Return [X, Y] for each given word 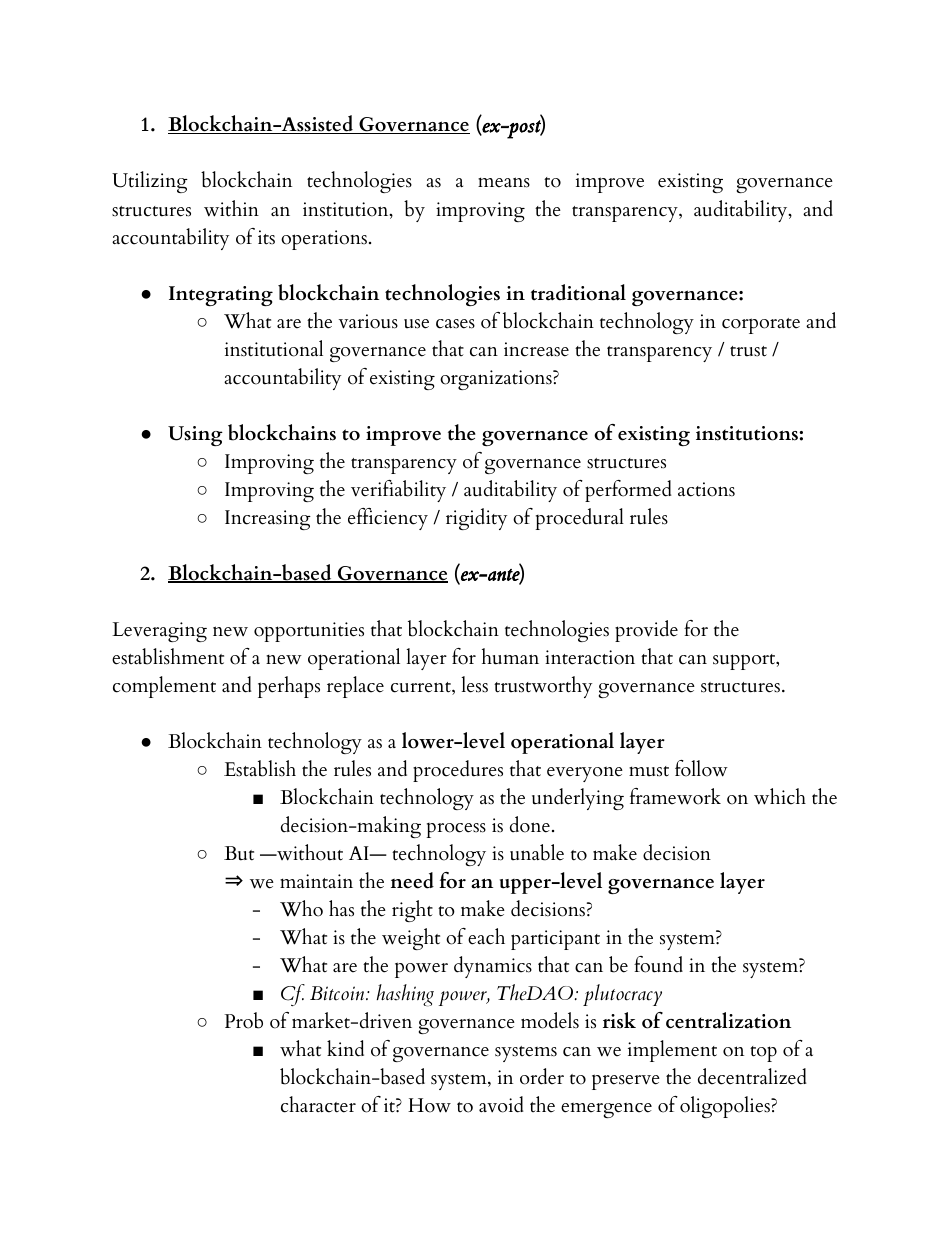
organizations [497, 380]
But [239, 853]
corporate [761, 326]
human [510, 656]
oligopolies [726, 1107]
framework [675, 796]
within [231, 208]
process [456, 830]
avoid [501, 1104]
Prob [243, 1020]
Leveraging [159, 632]
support [745, 662]
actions [706, 489]
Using [195, 436]
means [504, 182]
